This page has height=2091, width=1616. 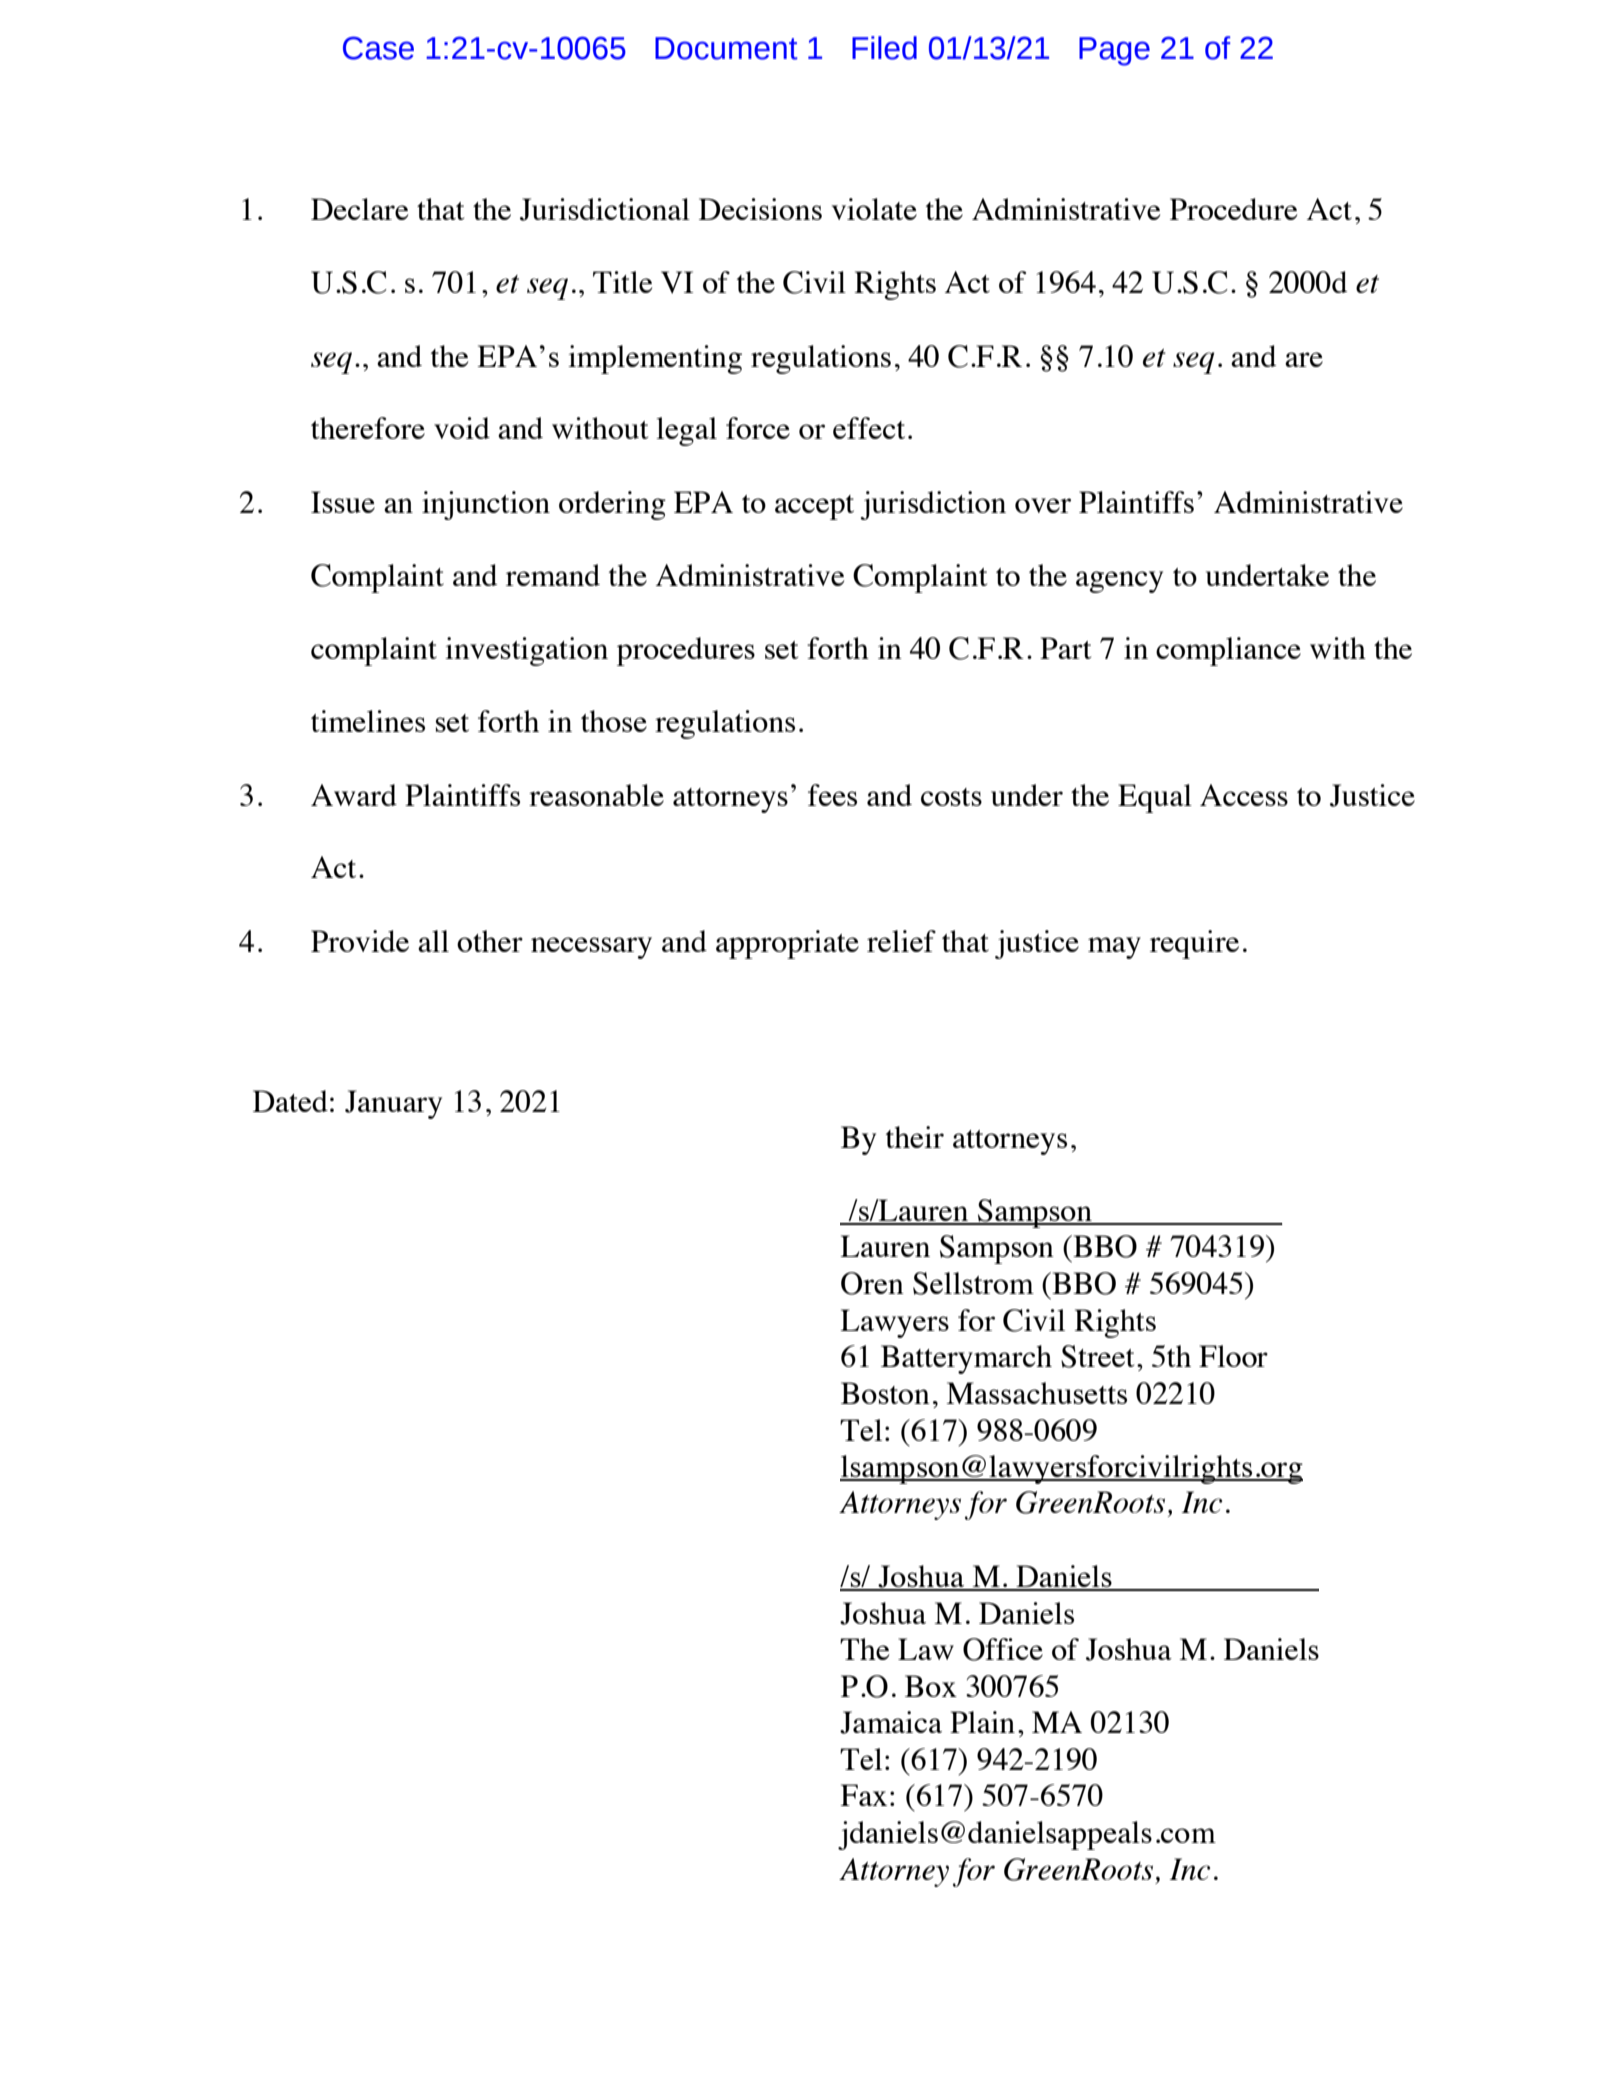 What do you see at coordinates (1114, 948) in the page?
I see `may` at bounding box center [1114, 948].
